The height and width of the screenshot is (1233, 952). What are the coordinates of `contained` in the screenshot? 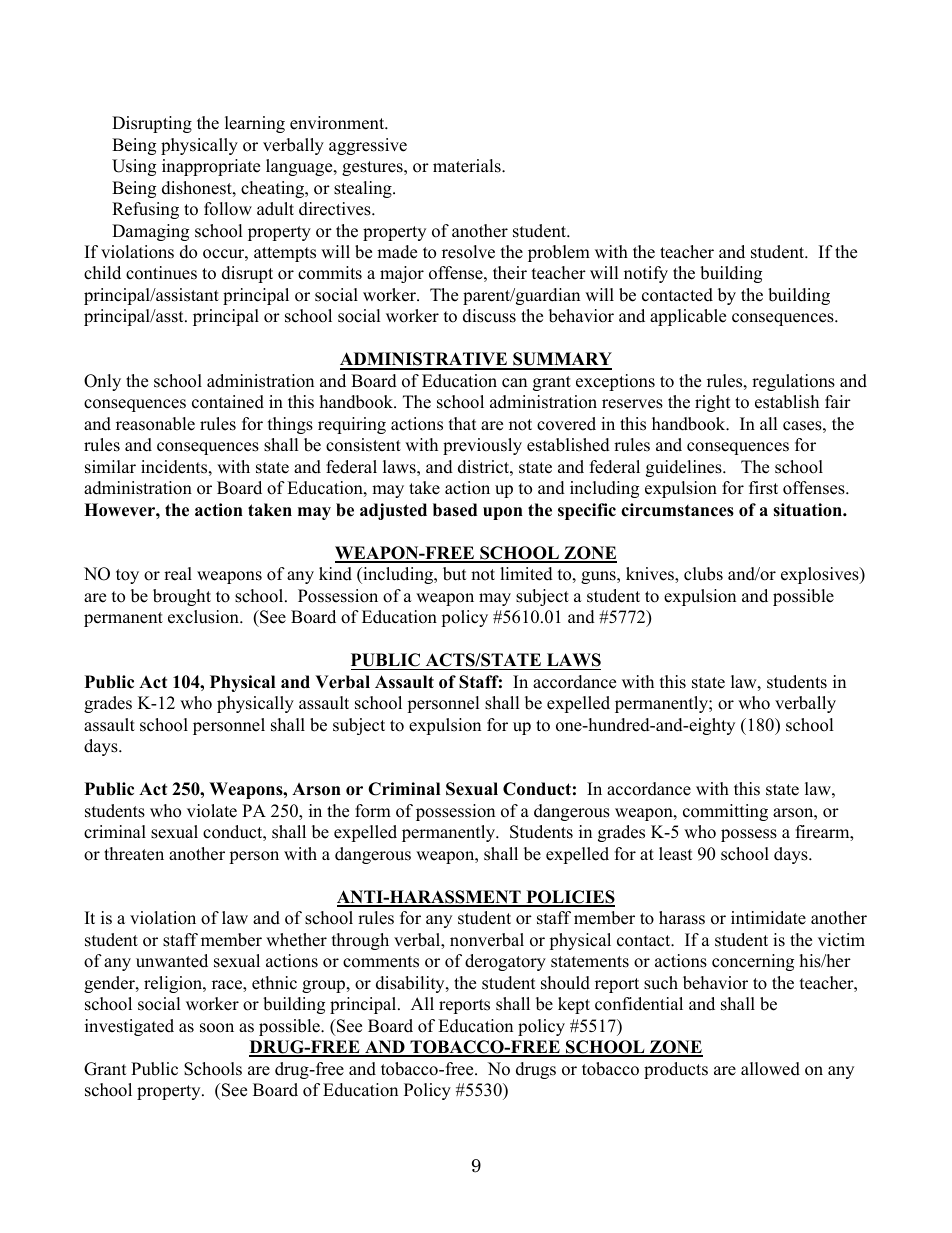 It's located at (228, 402).
